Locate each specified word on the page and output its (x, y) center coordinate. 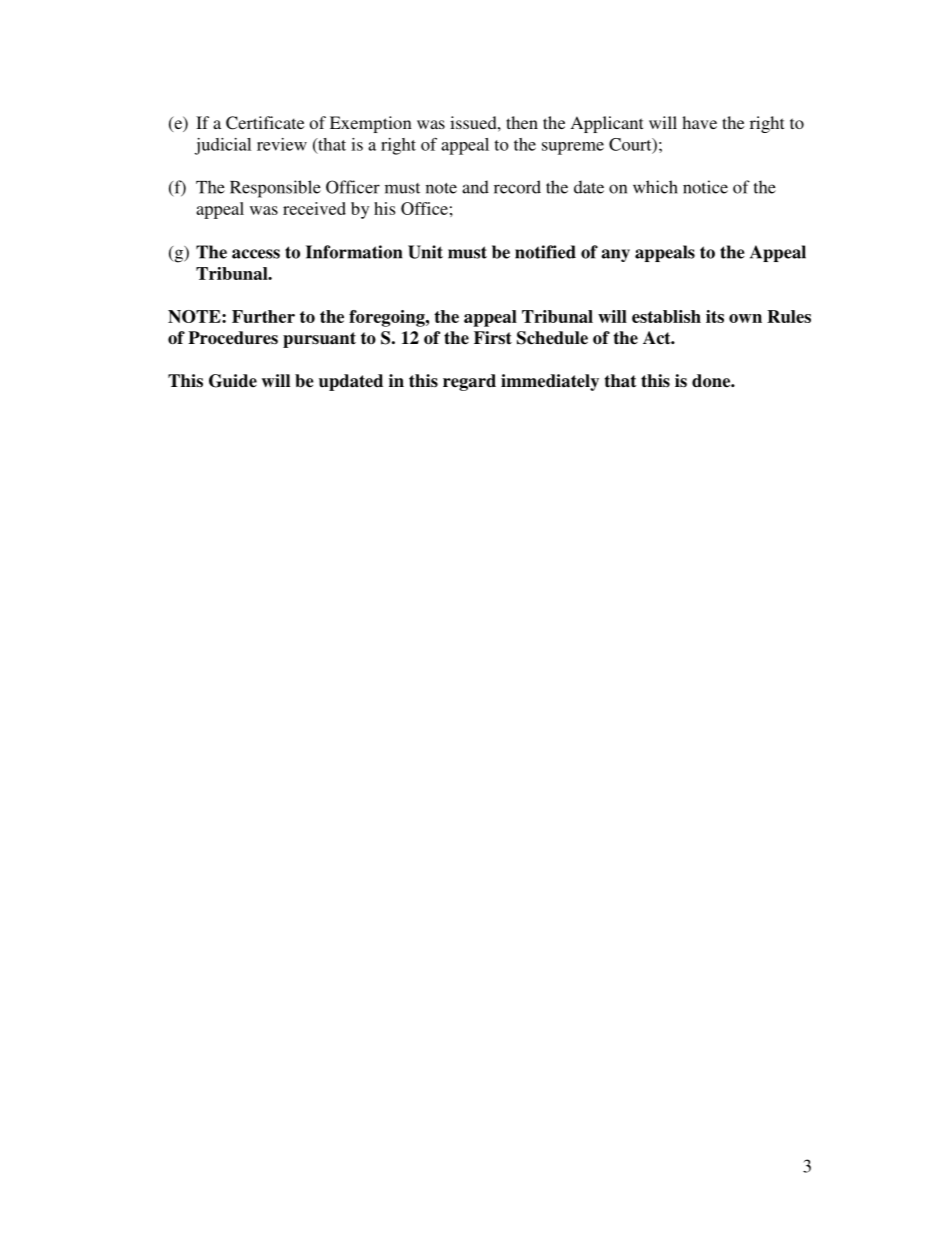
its (715, 316)
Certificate (265, 123)
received (314, 208)
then (522, 122)
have (699, 122)
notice (705, 187)
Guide (233, 381)
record (517, 187)
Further (263, 316)
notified (545, 252)
